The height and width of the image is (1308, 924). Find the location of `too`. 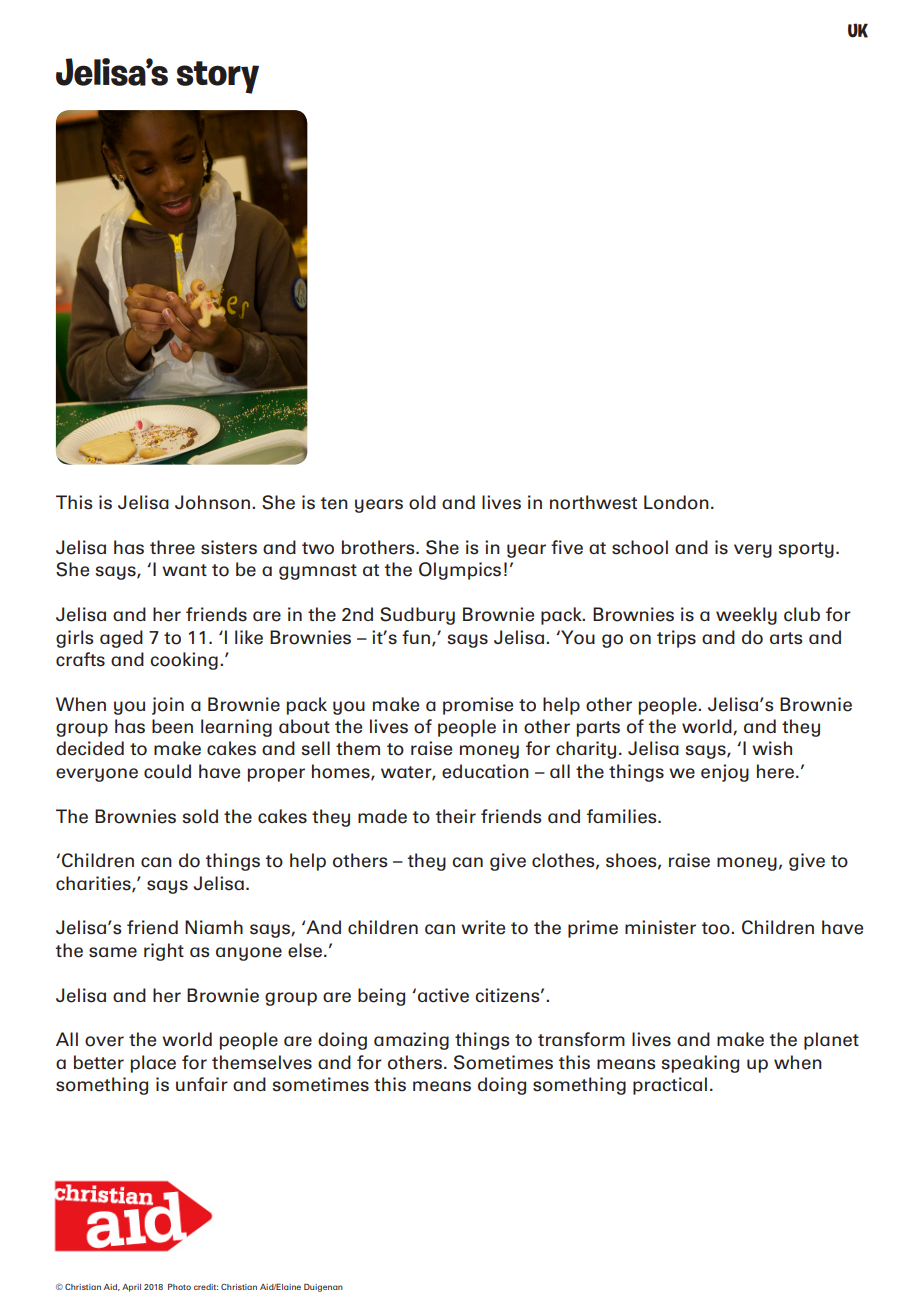

too is located at coordinates (717, 928).
